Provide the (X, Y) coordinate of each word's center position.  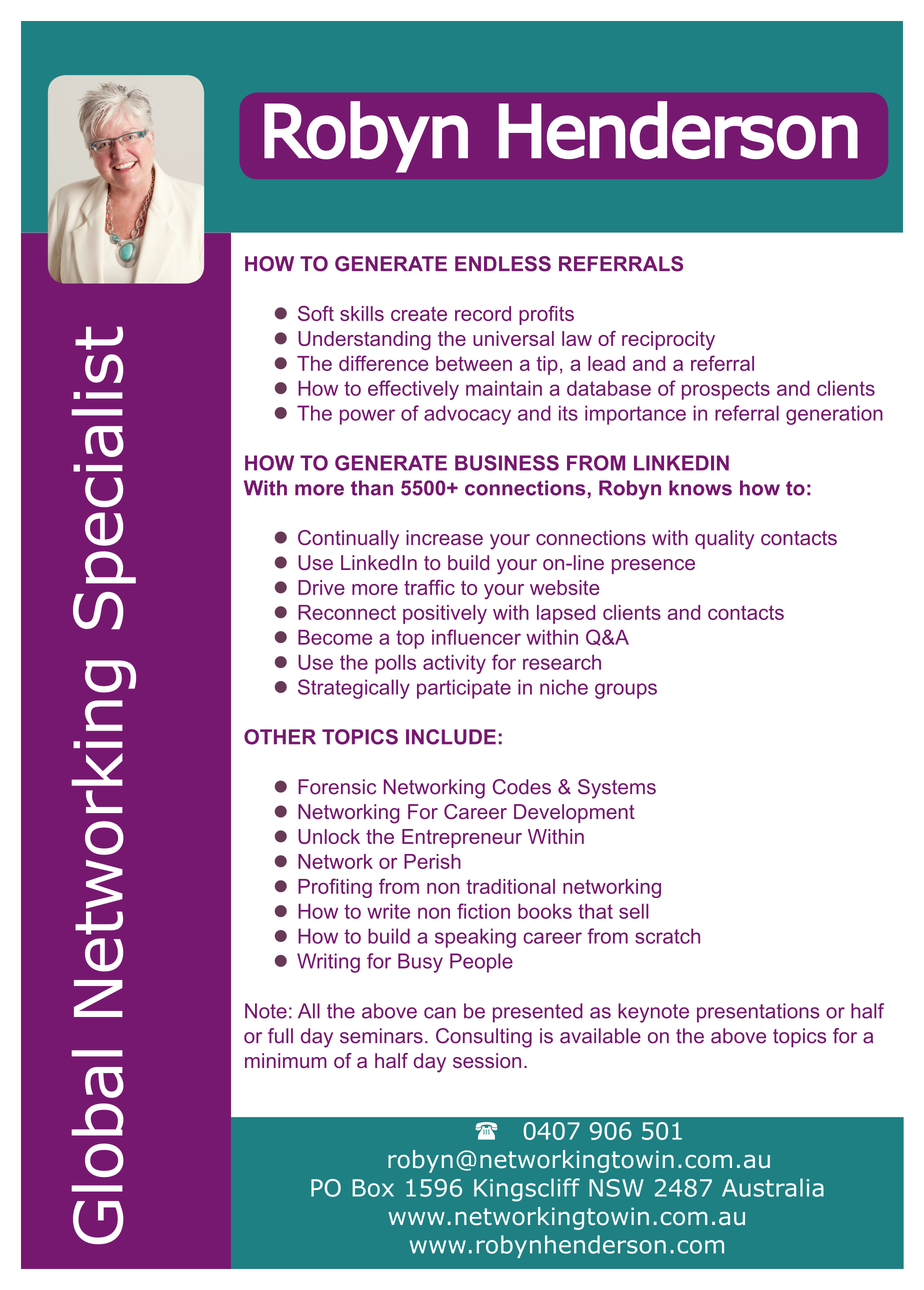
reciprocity (668, 340)
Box (373, 1188)
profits (546, 315)
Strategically (354, 689)
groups (626, 691)
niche (564, 687)
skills (362, 313)
